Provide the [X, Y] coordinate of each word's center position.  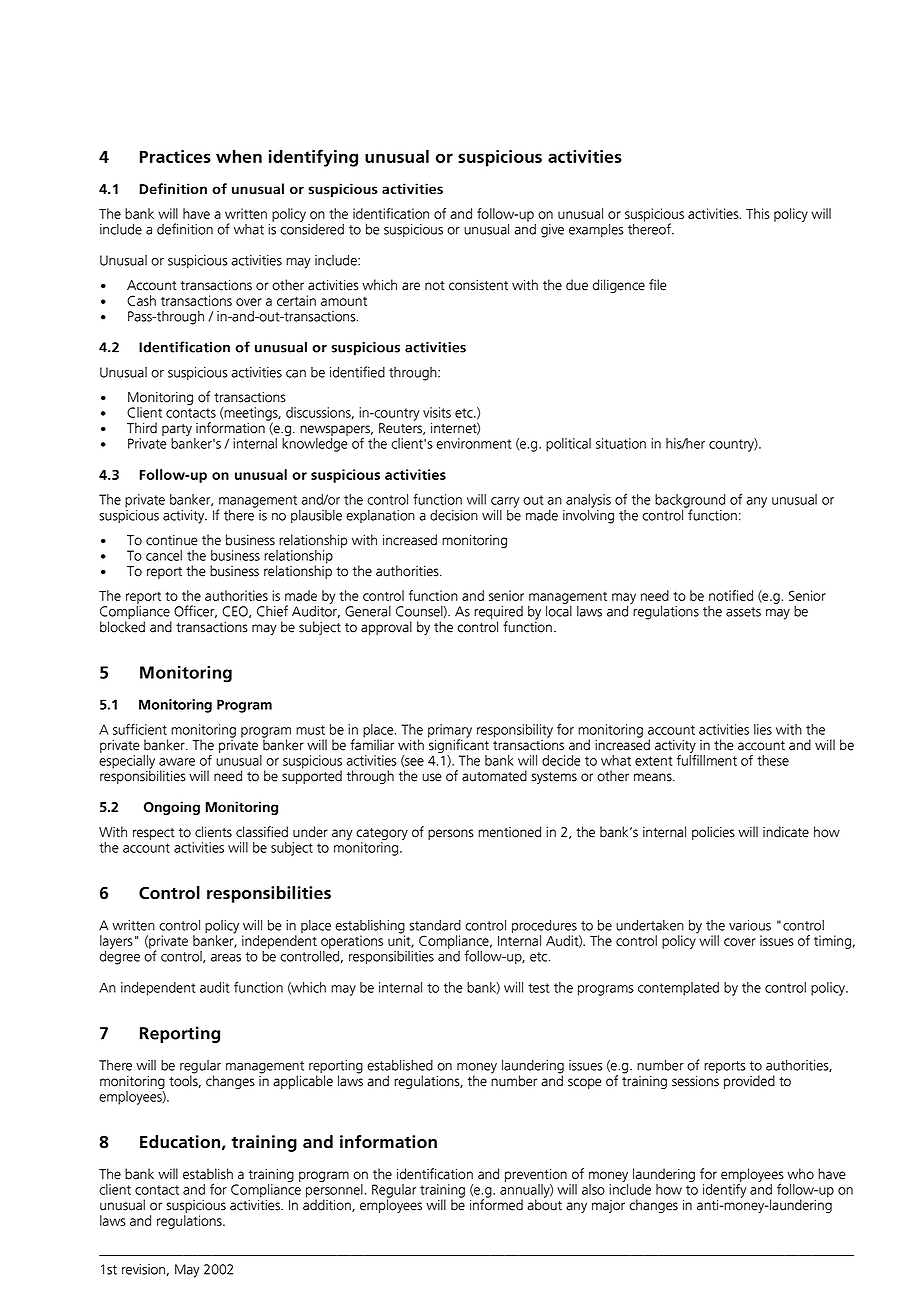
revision [143, 1269]
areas [226, 958]
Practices [175, 156]
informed [496, 1204]
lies [763, 729]
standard [435, 925]
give [552, 231]
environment [473, 443]
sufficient [140, 729]
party [177, 431]
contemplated [678, 989]
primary [450, 732]
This [758, 213]
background [690, 502]
